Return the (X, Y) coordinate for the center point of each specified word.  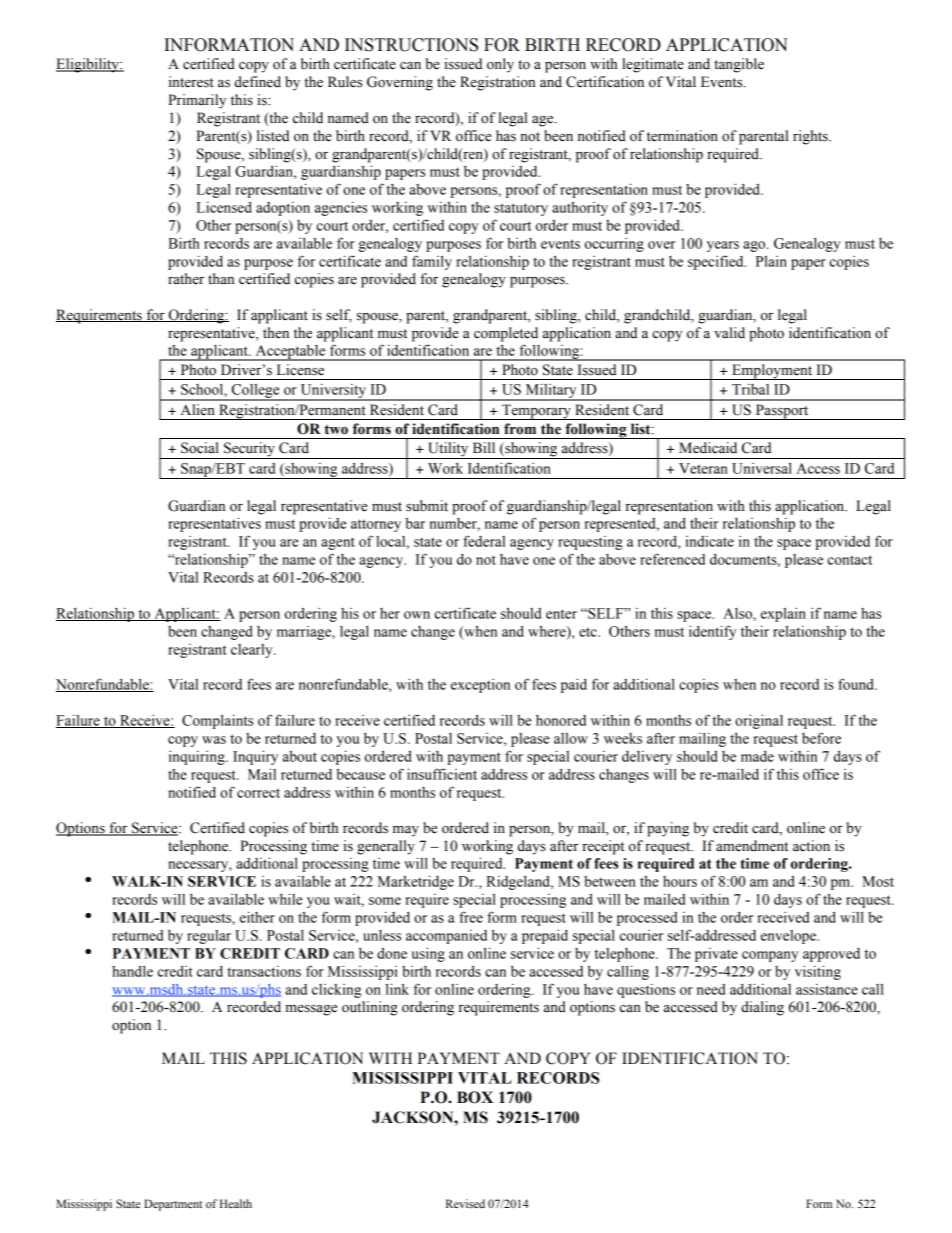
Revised (465, 1203)
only (500, 65)
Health (236, 1203)
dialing (762, 1008)
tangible (739, 65)
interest (191, 82)
